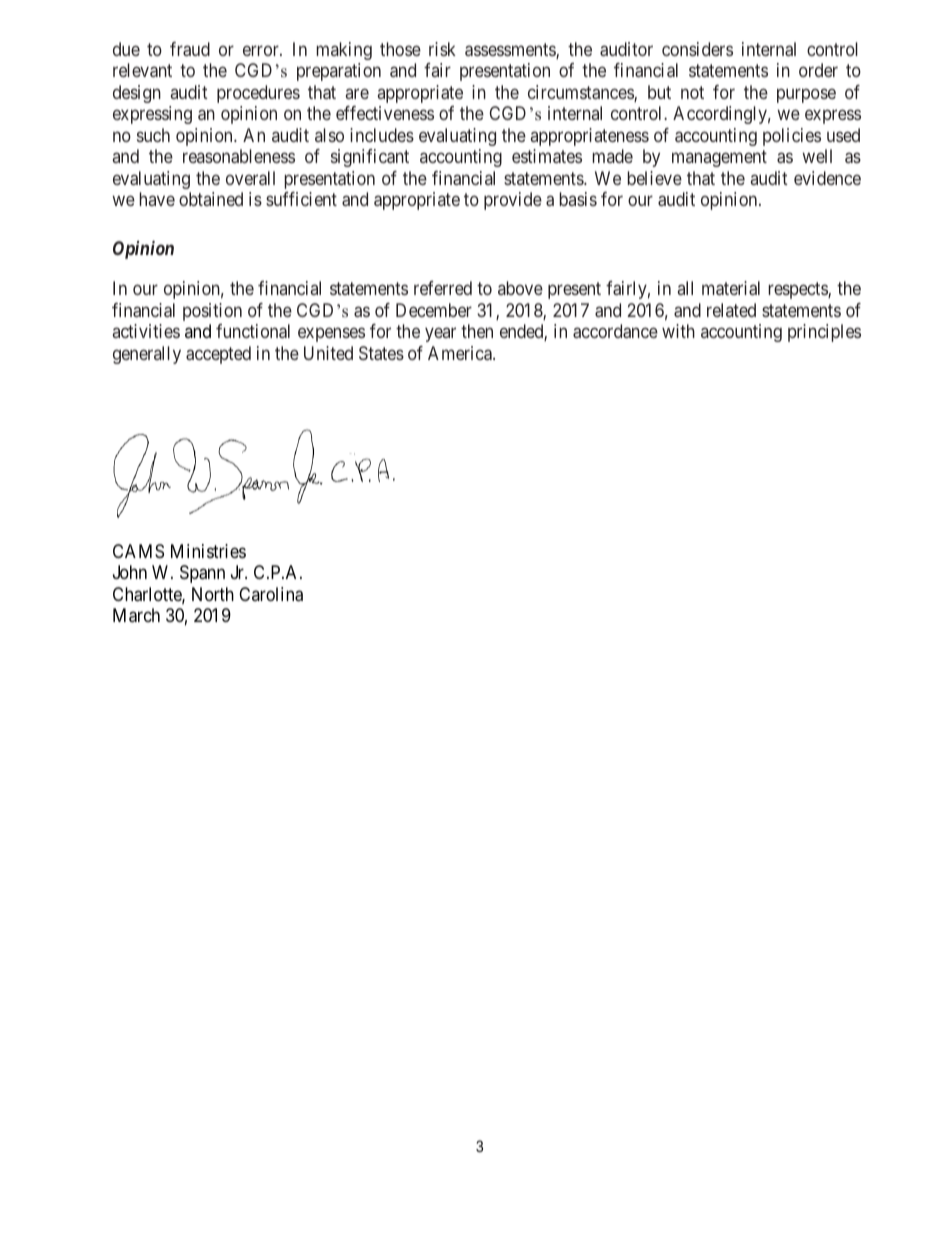  What do you see at coordinates (218, 355) in the image?
I see `accepted` at bounding box center [218, 355].
